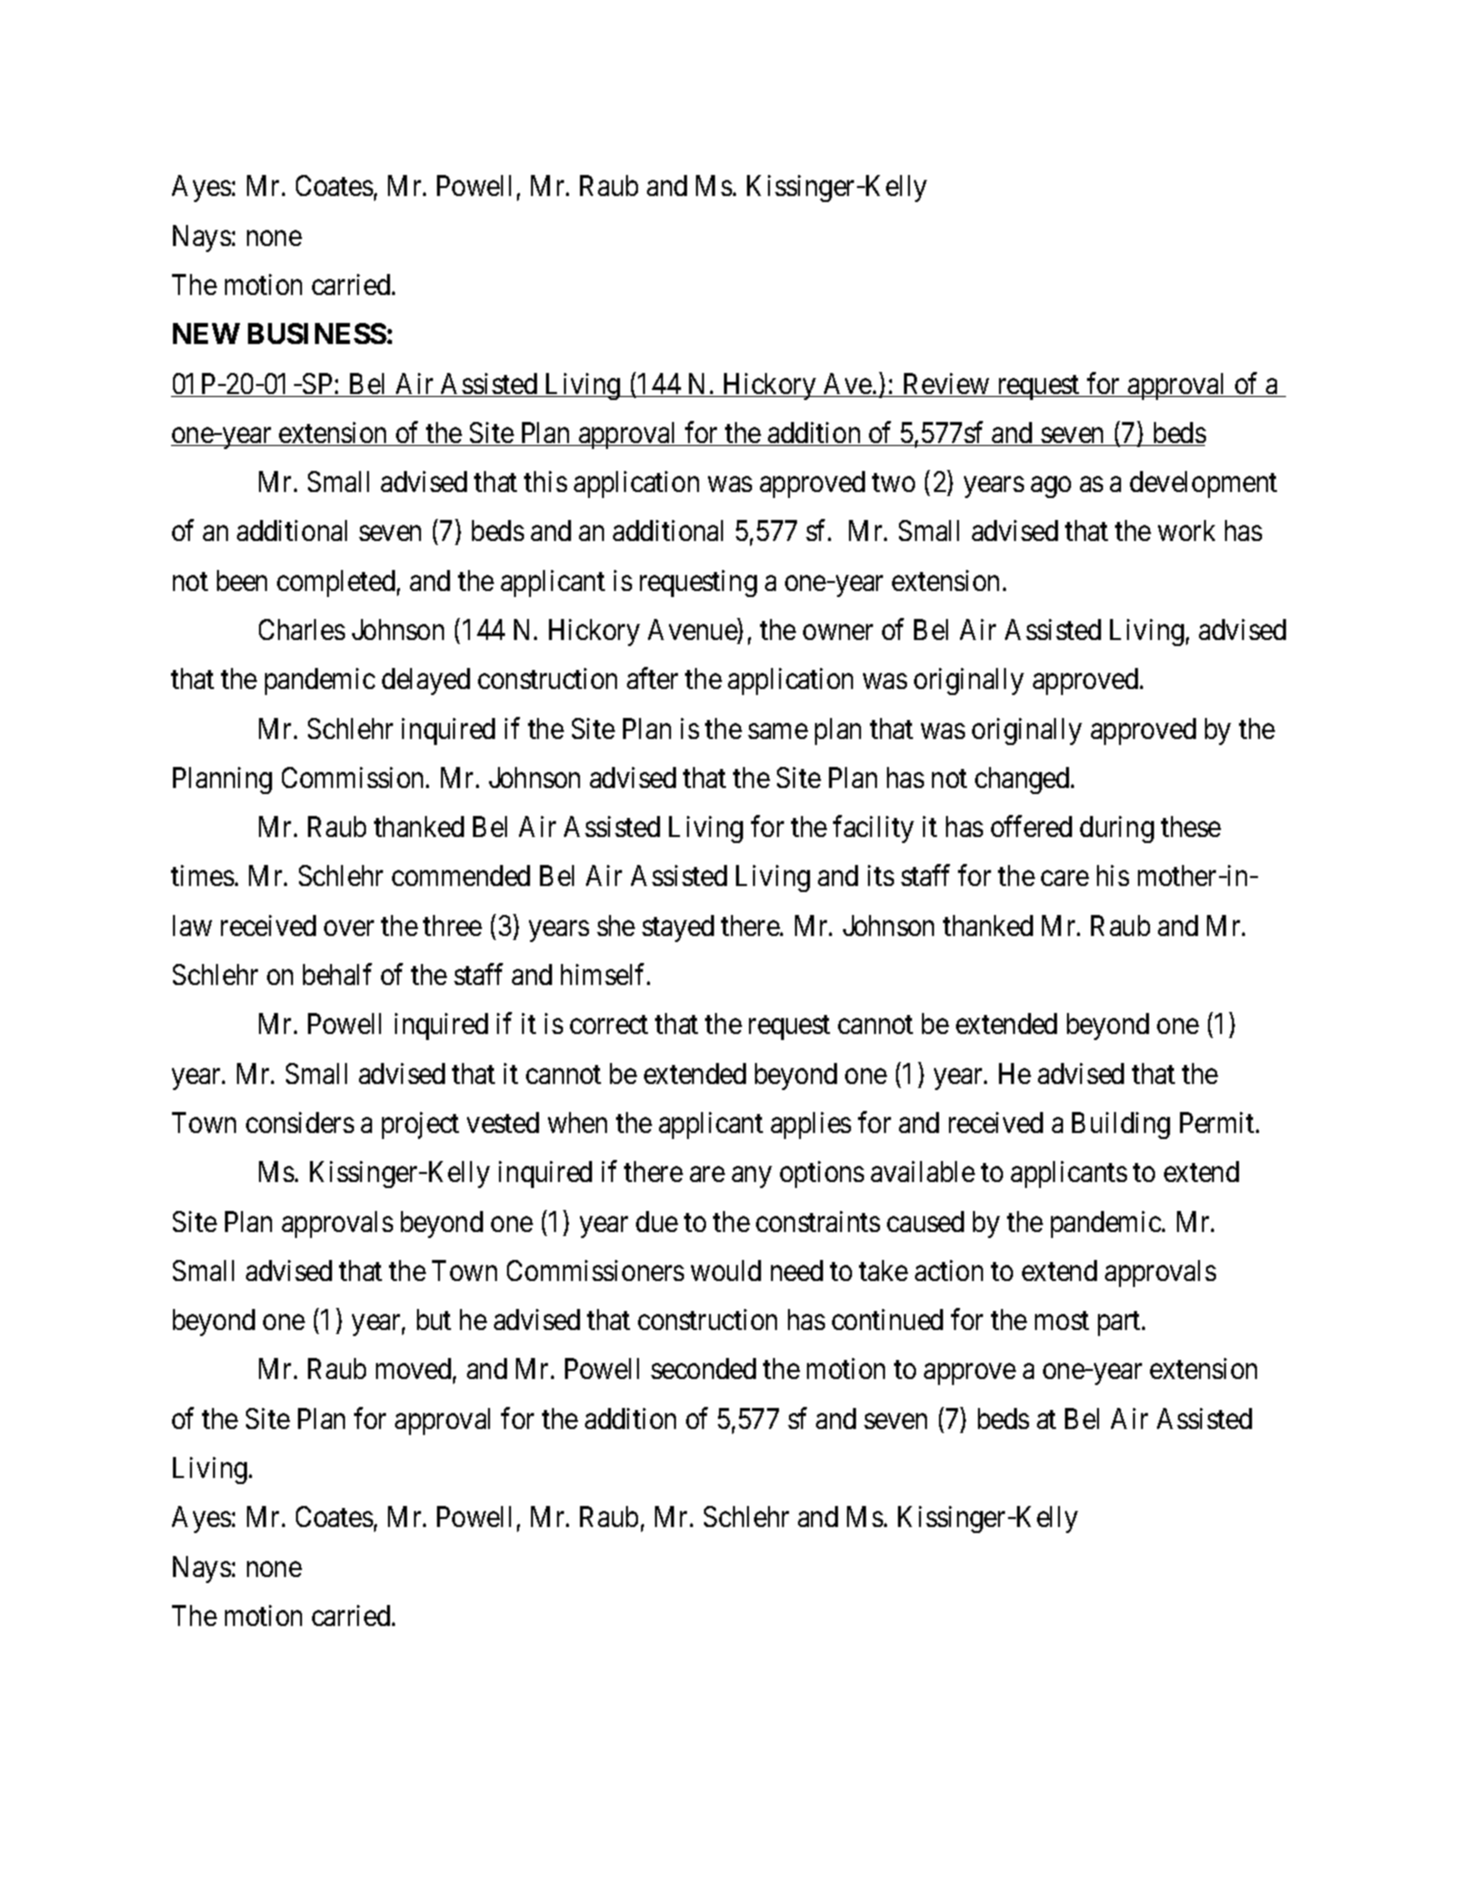  What do you see at coordinates (1120, 1324) in the image?
I see `part` at bounding box center [1120, 1324].
